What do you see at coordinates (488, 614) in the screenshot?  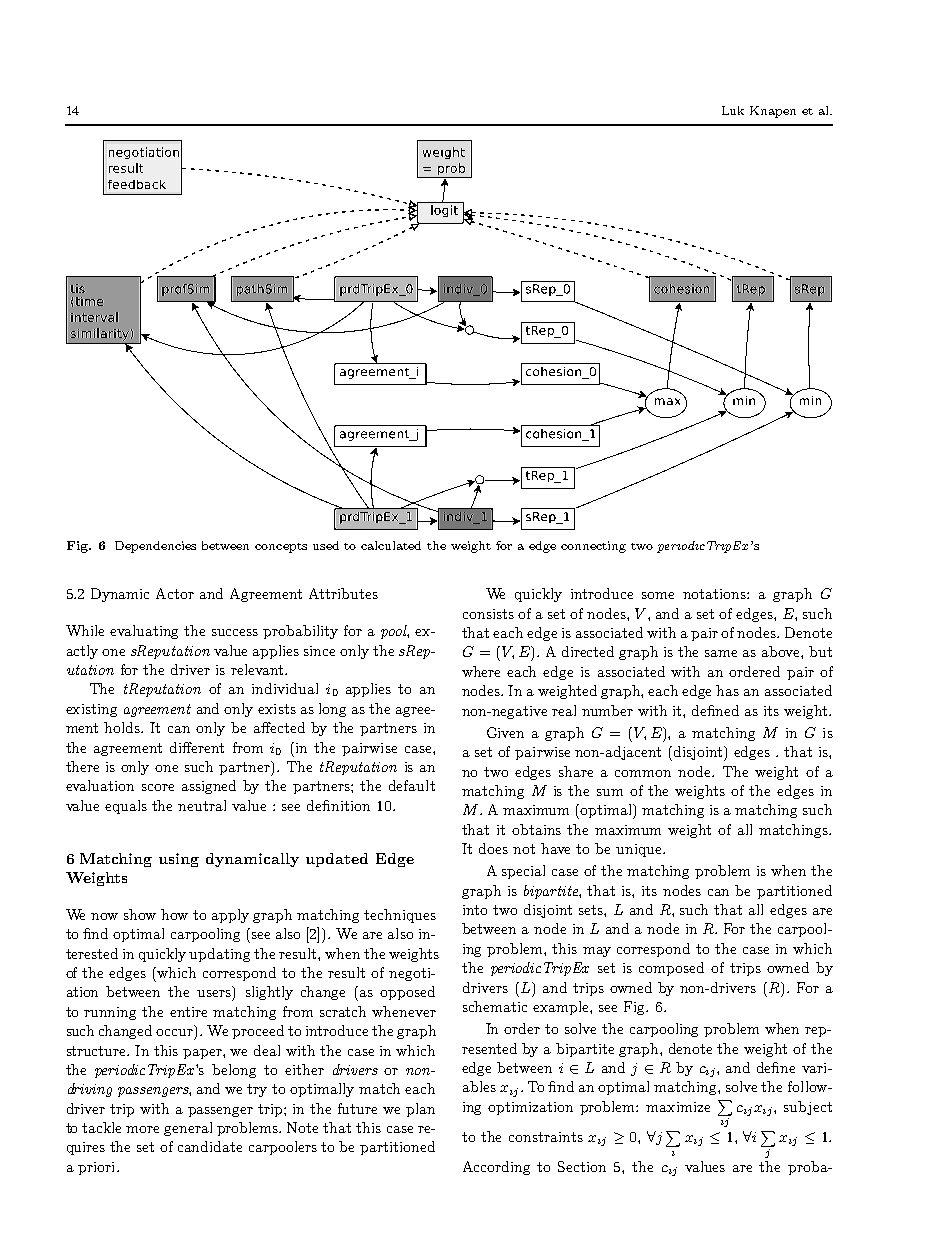 I see `consists` at bounding box center [488, 614].
